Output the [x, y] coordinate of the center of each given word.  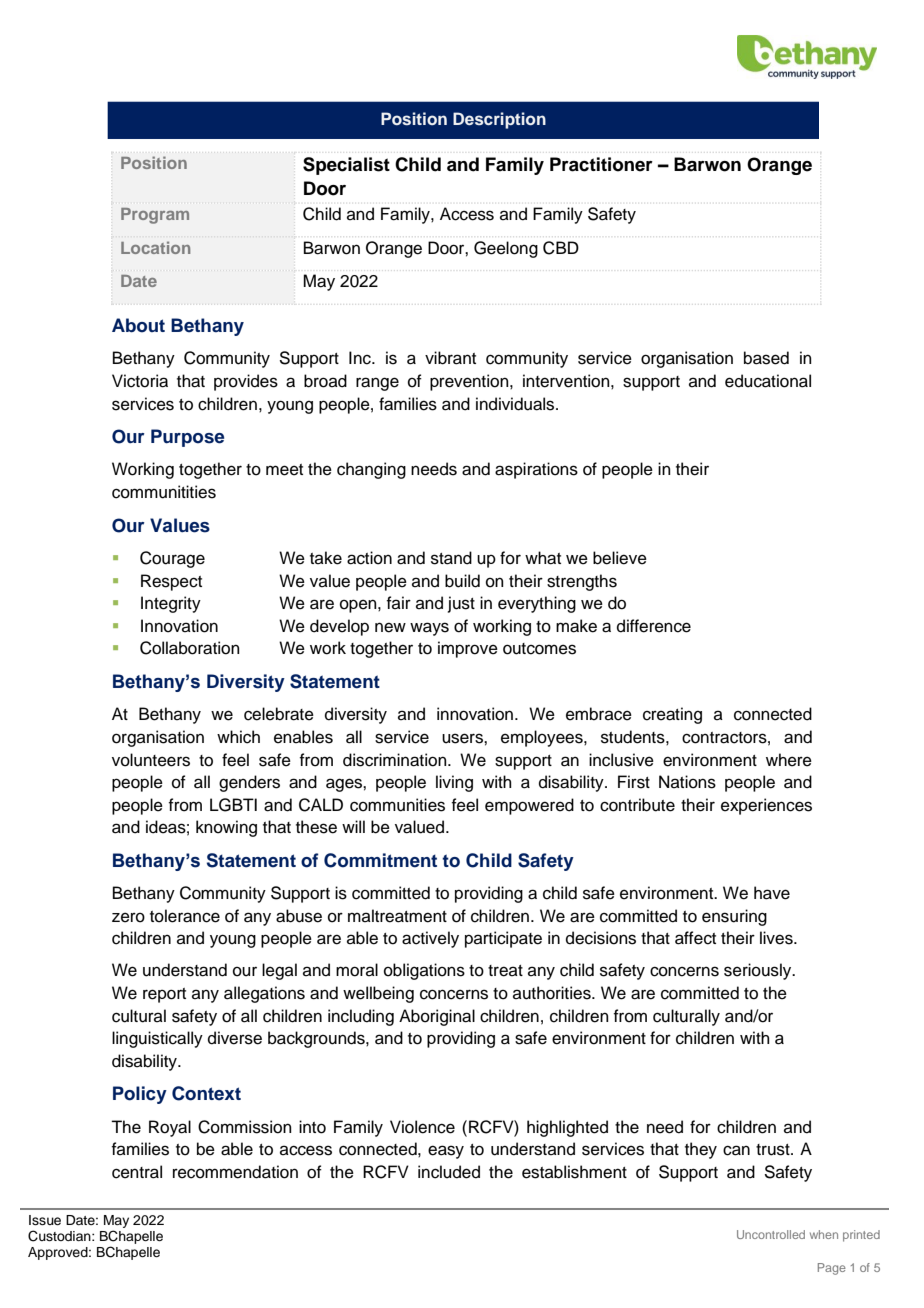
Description [499, 120]
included [449, 1172]
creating [672, 715]
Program [155, 216]
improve [468, 649]
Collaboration [190, 648]
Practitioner [601, 164]
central [137, 1172]
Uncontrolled [771, 1234]
